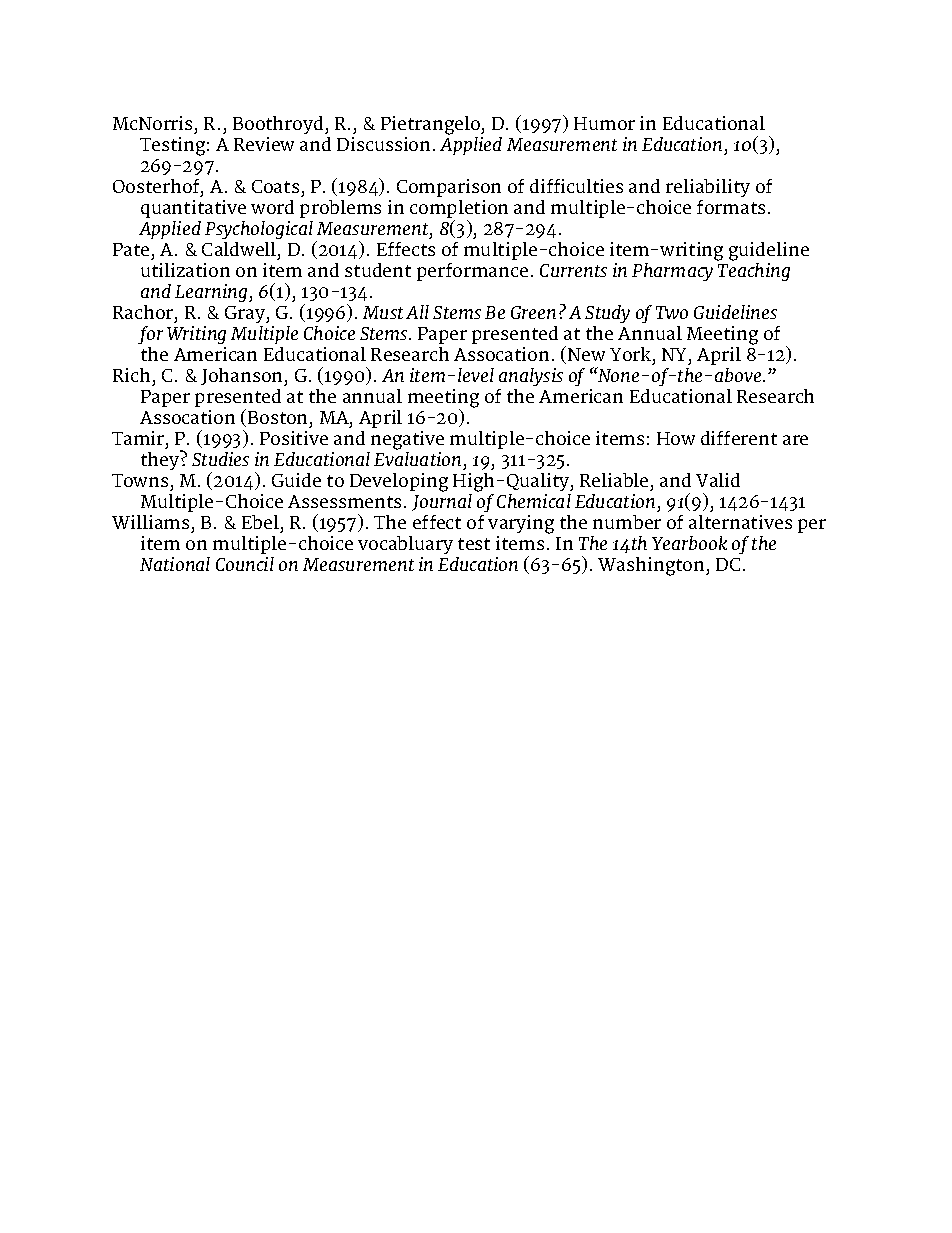 The height and width of the page is (1233, 952). What do you see at coordinates (264, 144) in the page?
I see `Review` at bounding box center [264, 144].
